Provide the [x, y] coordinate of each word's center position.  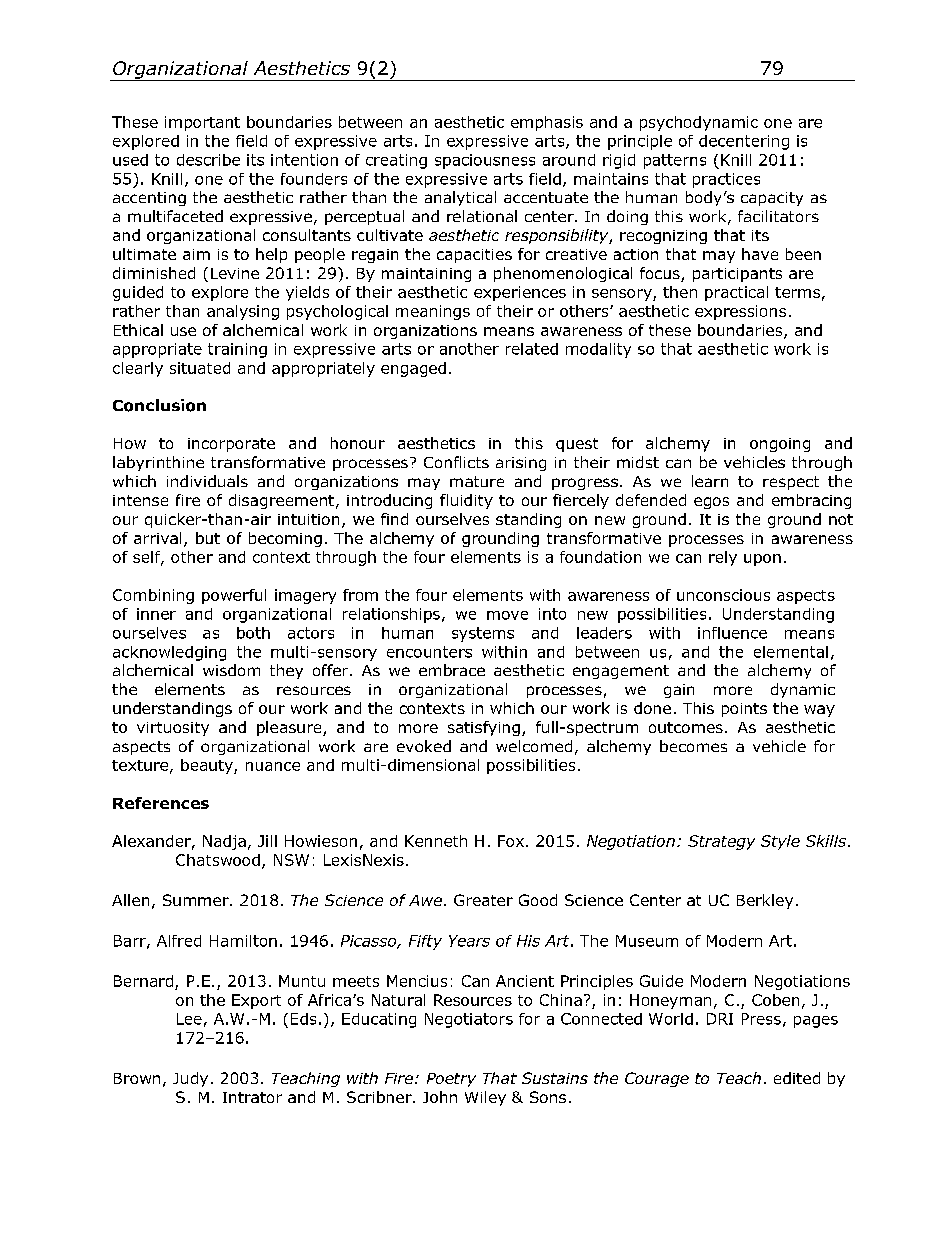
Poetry [451, 1080]
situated [200, 368]
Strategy [721, 842]
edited [797, 1078]
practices [726, 180]
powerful [234, 596]
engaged [413, 369]
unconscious [723, 595]
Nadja [224, 842]
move [507, 615]
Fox [512, 841]
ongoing [780, 445]
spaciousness [485, 161]
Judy [190, 1079]
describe [208, 160]
